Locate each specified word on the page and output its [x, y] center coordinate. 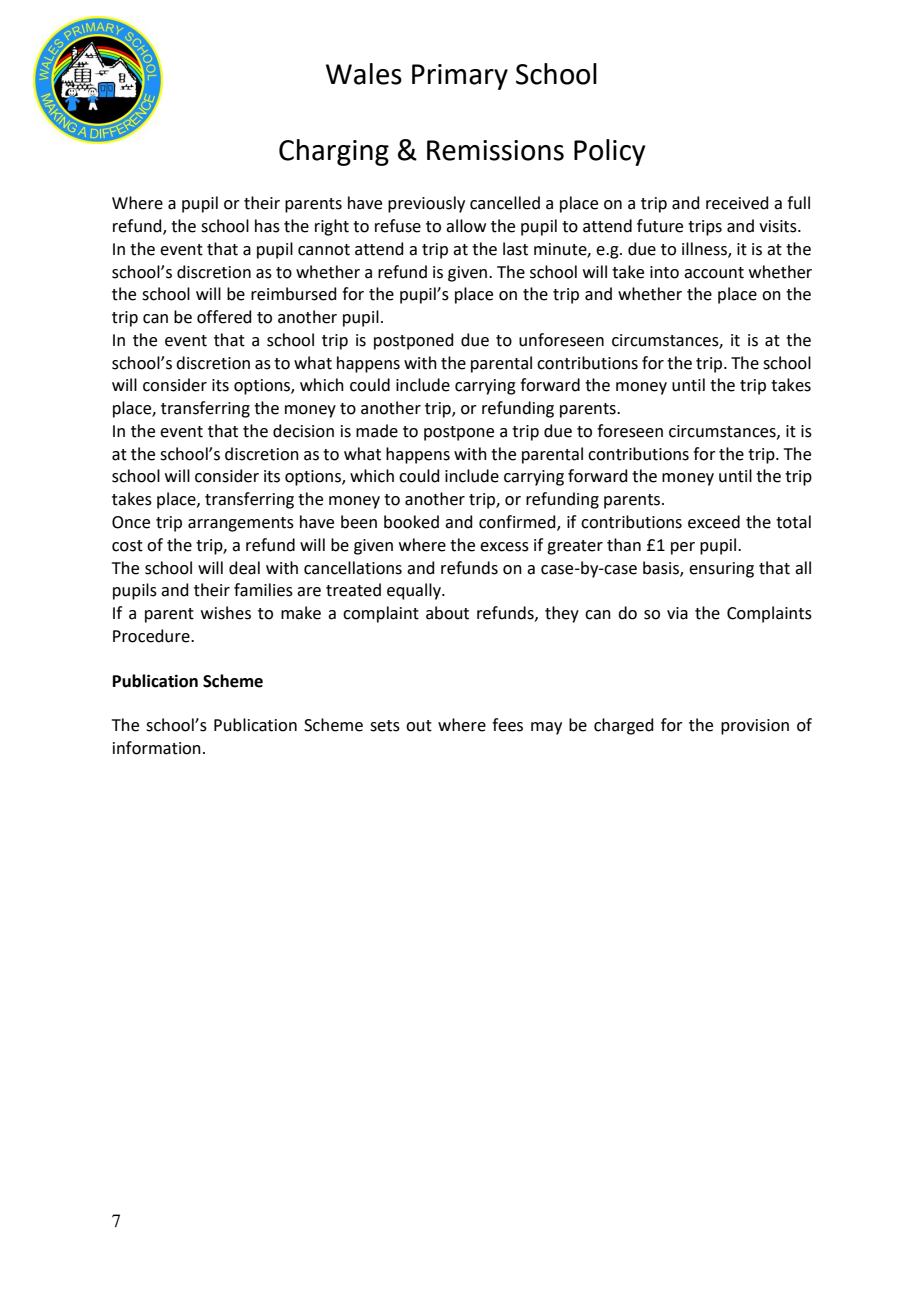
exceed [714, 522]
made [377, 431]
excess [504, 547]
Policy [609, 152]
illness [705, 250]
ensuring [721, 570]
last [515, 249]
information [157, 748]
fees [507, 725]
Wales [364, 74]
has [267, 226]
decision [303, 431]
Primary [460, 77]
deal [244, 568]
